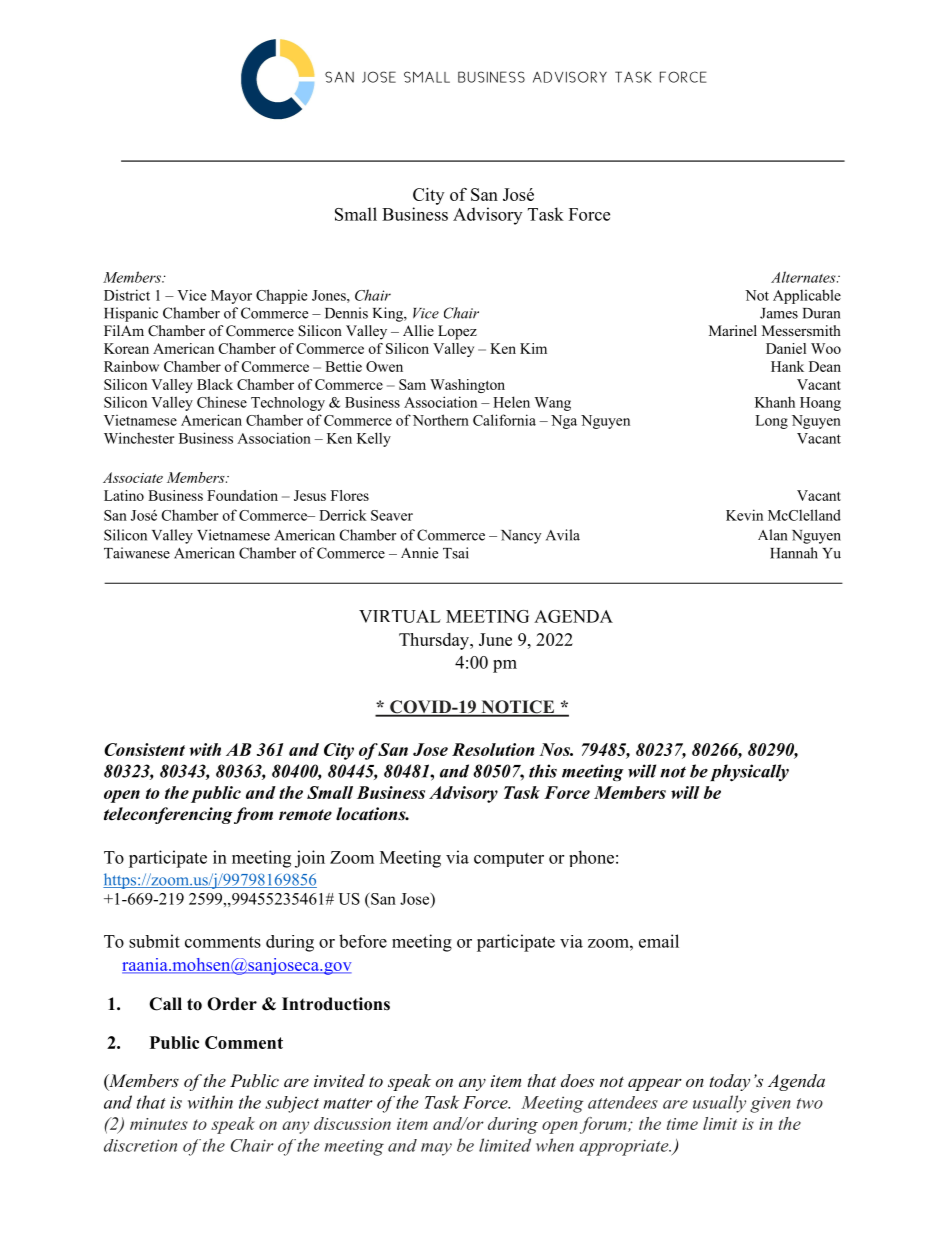 The height and width of the screenshot is (1233, 952). Describe the element at coordinates (518, 708) in the screenshot. I see `NOTICE` at that location.
